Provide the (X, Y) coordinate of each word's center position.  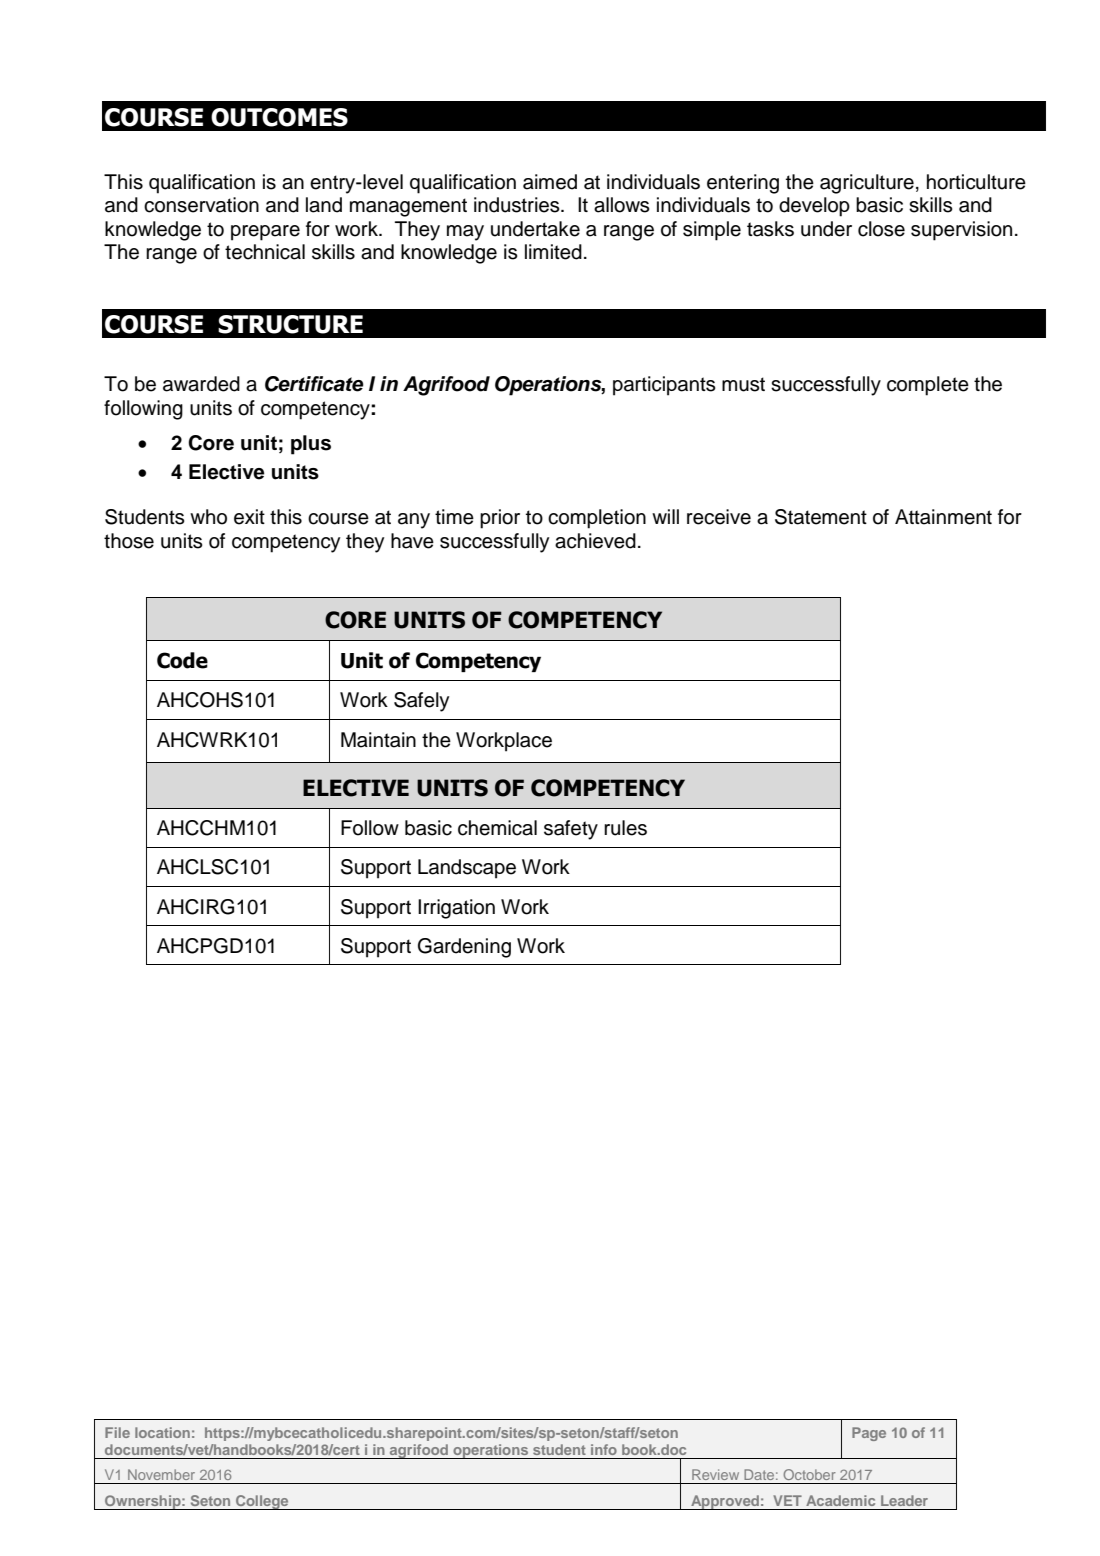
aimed (550, 182)
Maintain (378, 740)
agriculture (867, 184)
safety (571, 830)
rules (625, 828)
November (161, 1474)
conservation (201, 205)
